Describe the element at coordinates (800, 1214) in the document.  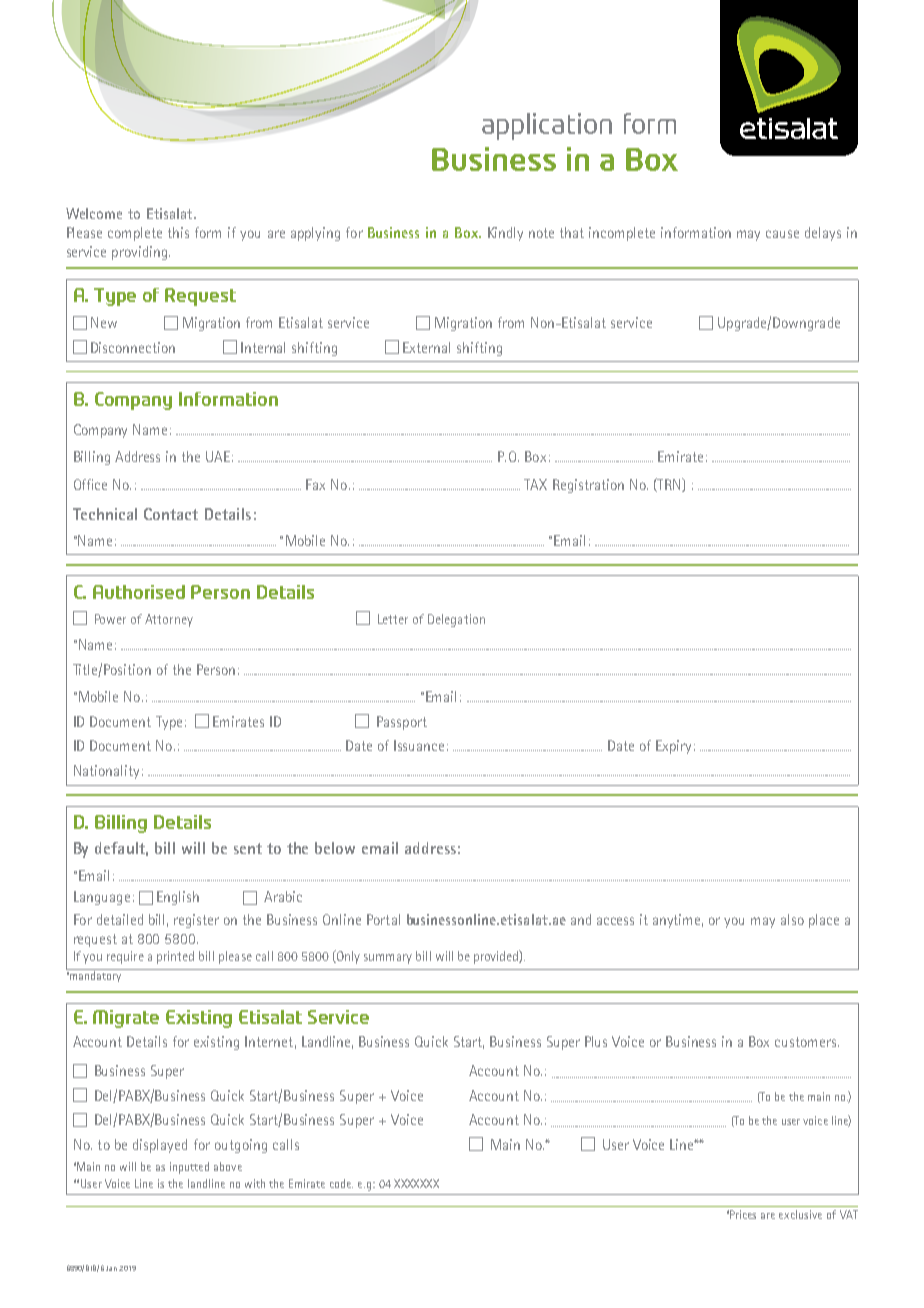
I see `exclusive` at that location.
